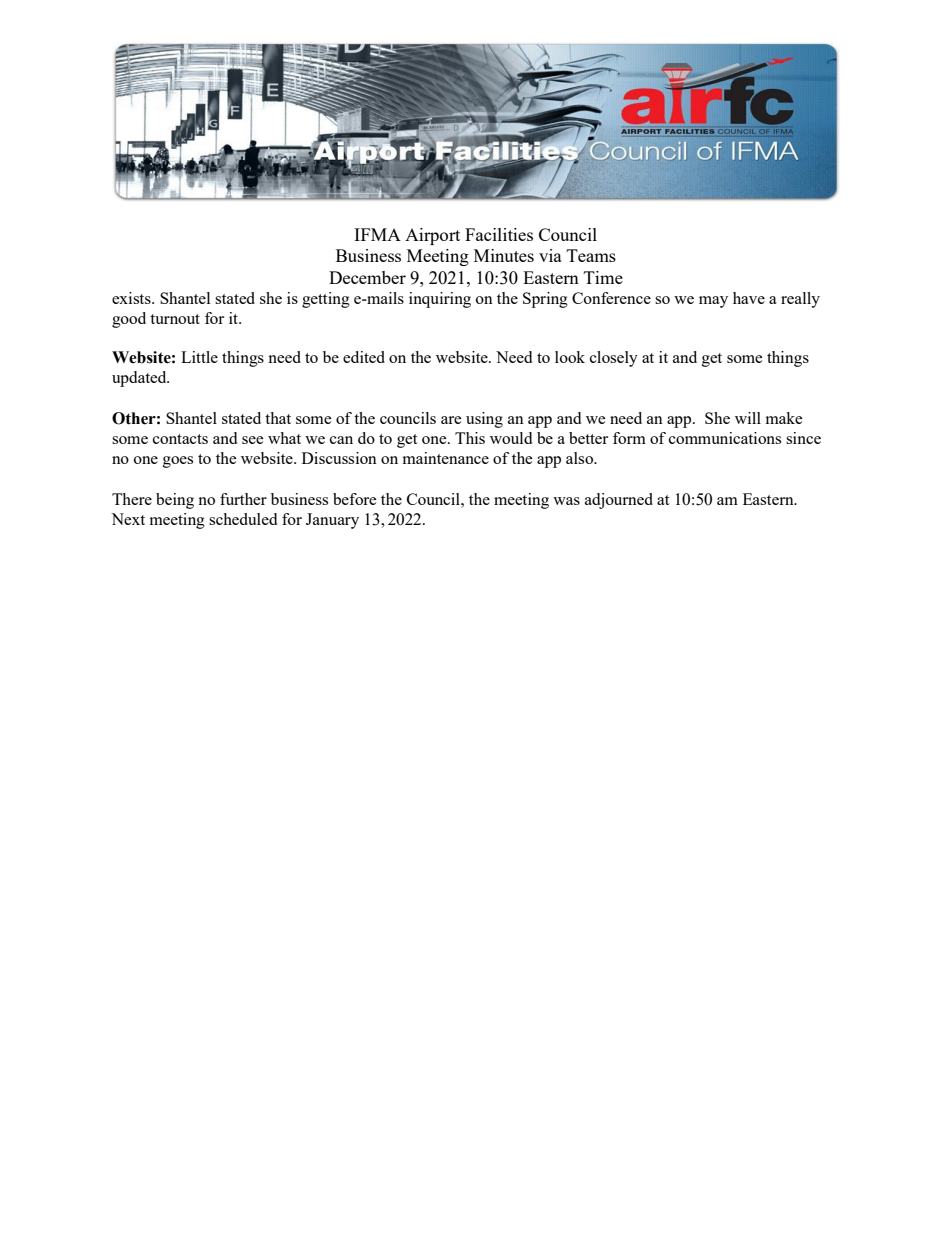 The width and height of the screenshot is (952, 1233). Describe the element at coordinates (499, 234) in the screenshot. I see `Facilities` at that location.
